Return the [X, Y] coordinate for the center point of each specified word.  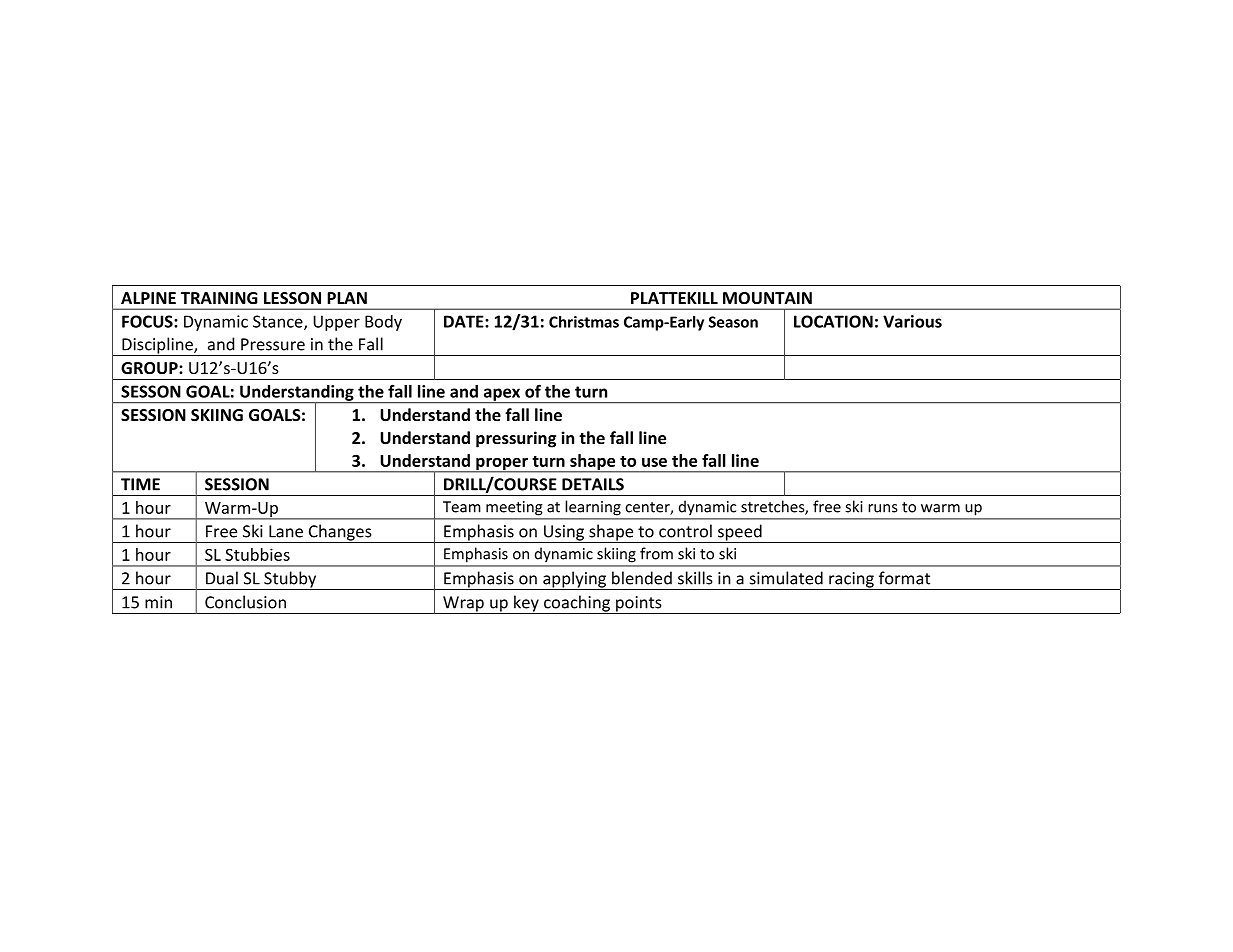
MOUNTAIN [767, 298]
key [526, 604]
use [654, 462]
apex [502, 395]
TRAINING [219, 298]
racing [851, 581]
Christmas [584, 322]
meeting [514, 508]
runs [882, 508]
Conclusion [245, 602]
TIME [140, 484]
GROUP [150, 368]
